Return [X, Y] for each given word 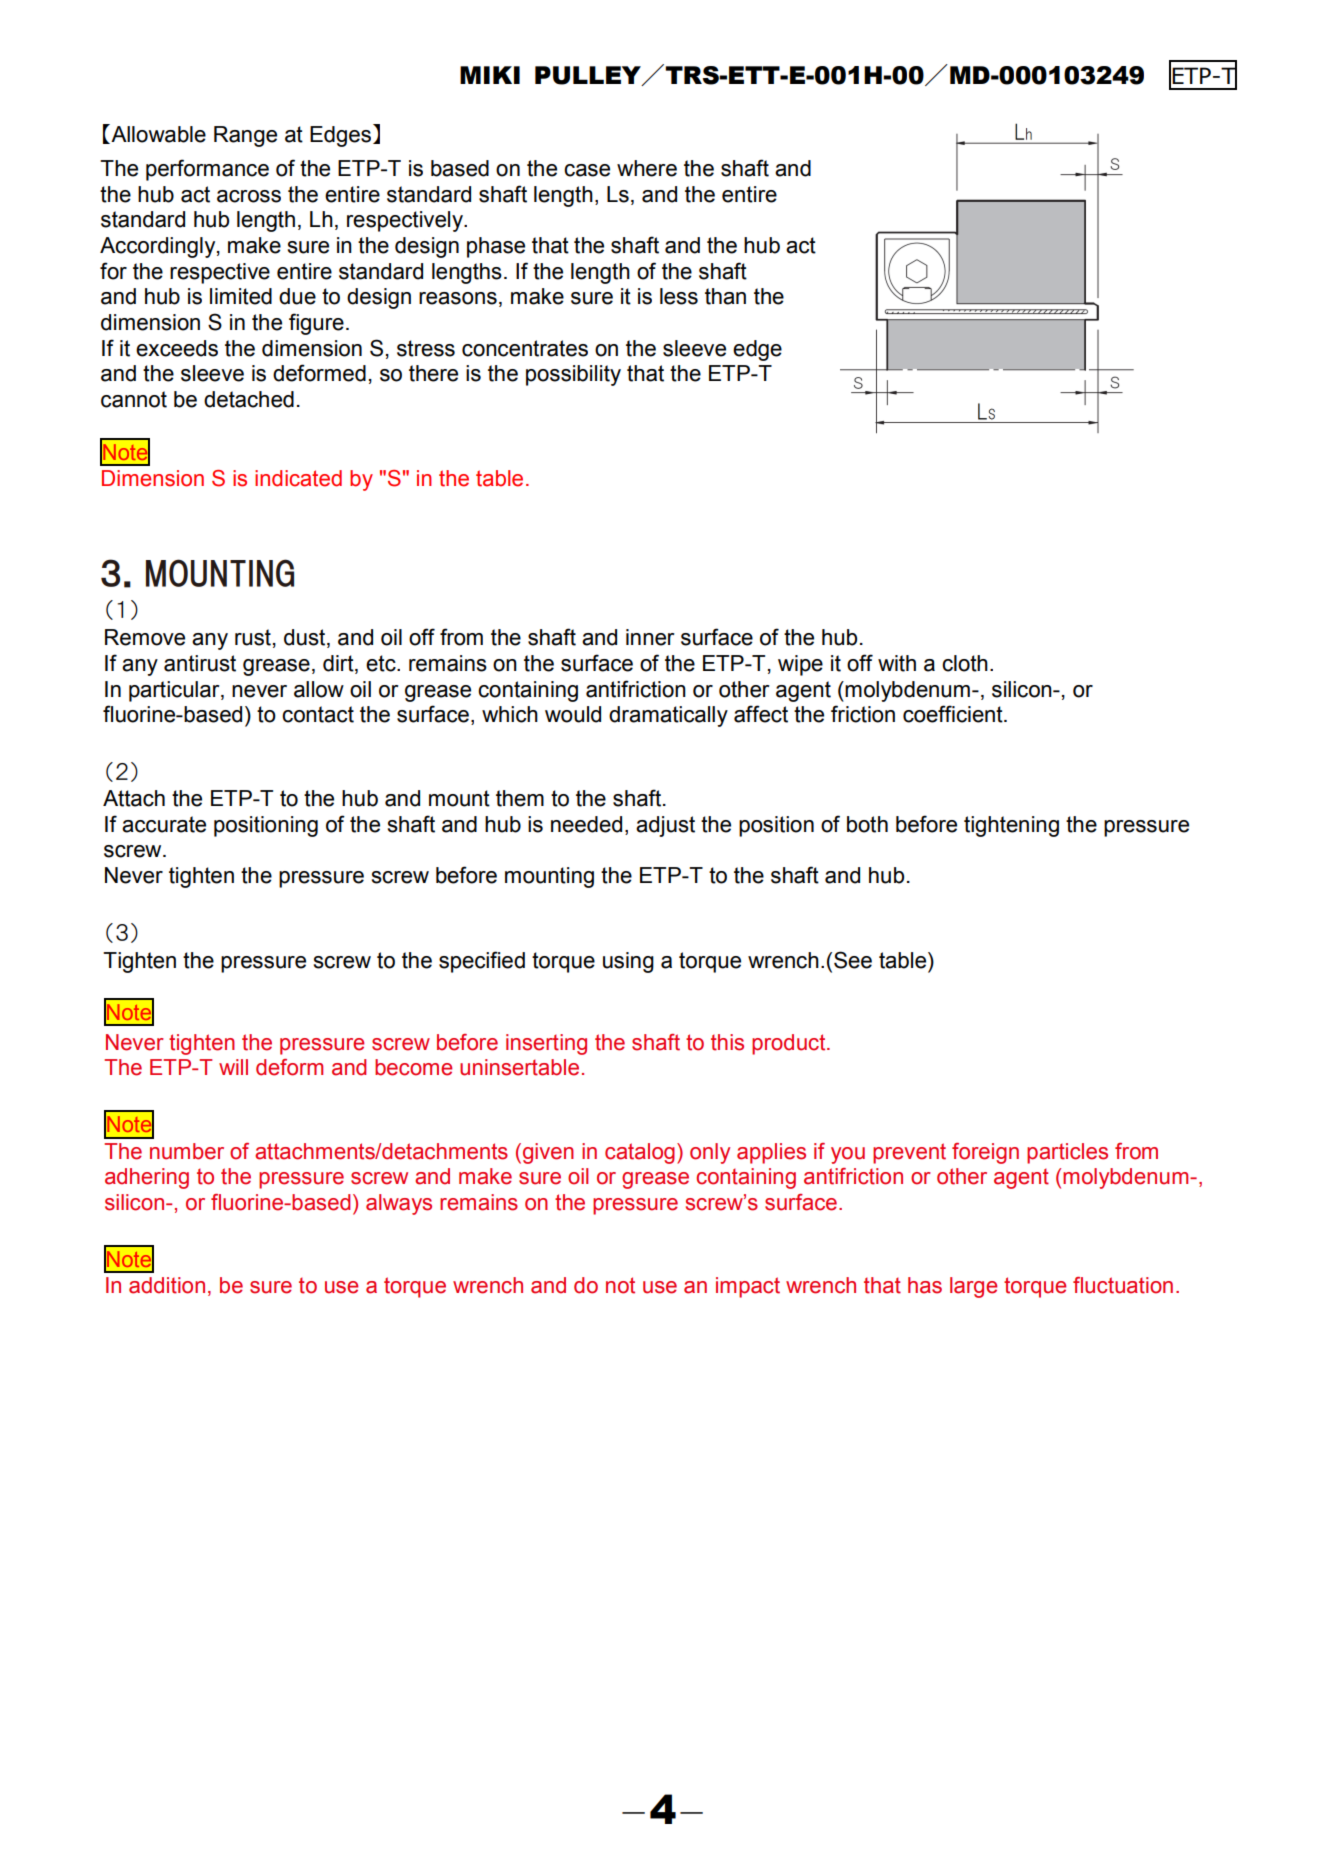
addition [167, 1285]
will [233, 1067]
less [679, 296]
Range [245, 136]
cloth [965, 663]
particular [175, 691]
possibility [573, 375]
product [790, 1044]
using [628, 962]
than [725, 296]
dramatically [668, 716]
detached [249, 399]
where [647, 168]
